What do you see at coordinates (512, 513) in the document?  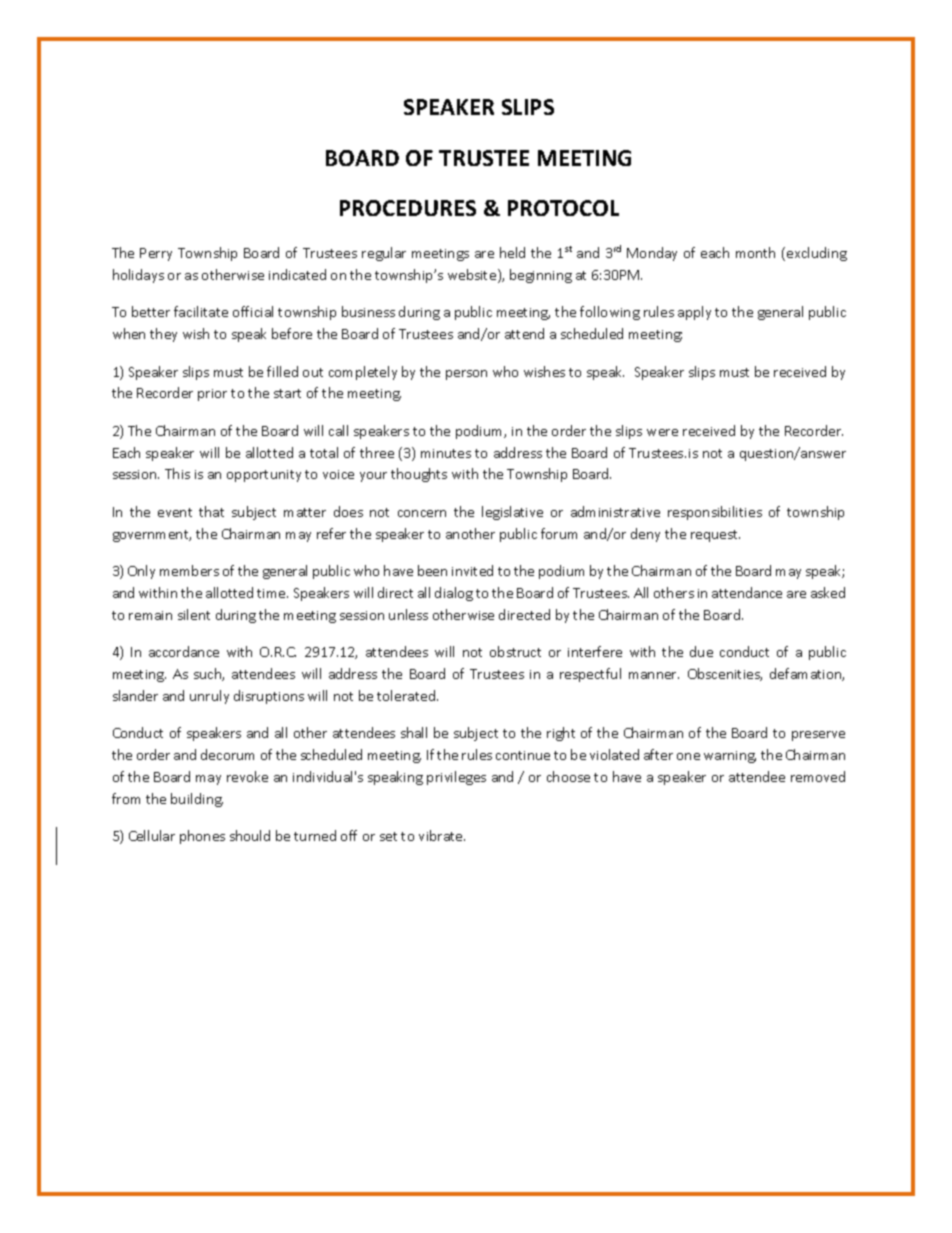 I see `legislative` at bounding box center [512, 513].
